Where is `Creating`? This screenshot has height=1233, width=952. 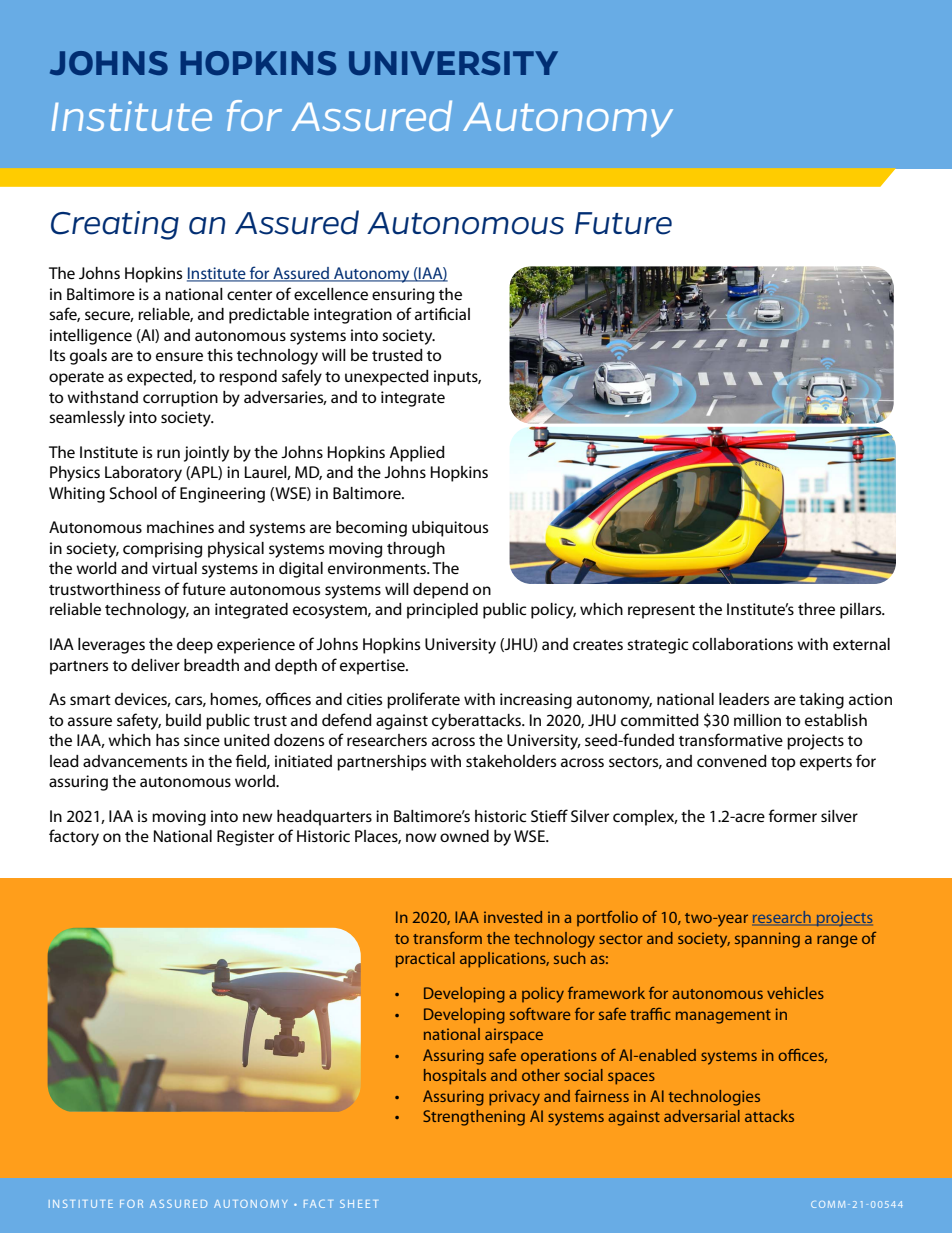
Creating is located at coordinates (115, 225).
